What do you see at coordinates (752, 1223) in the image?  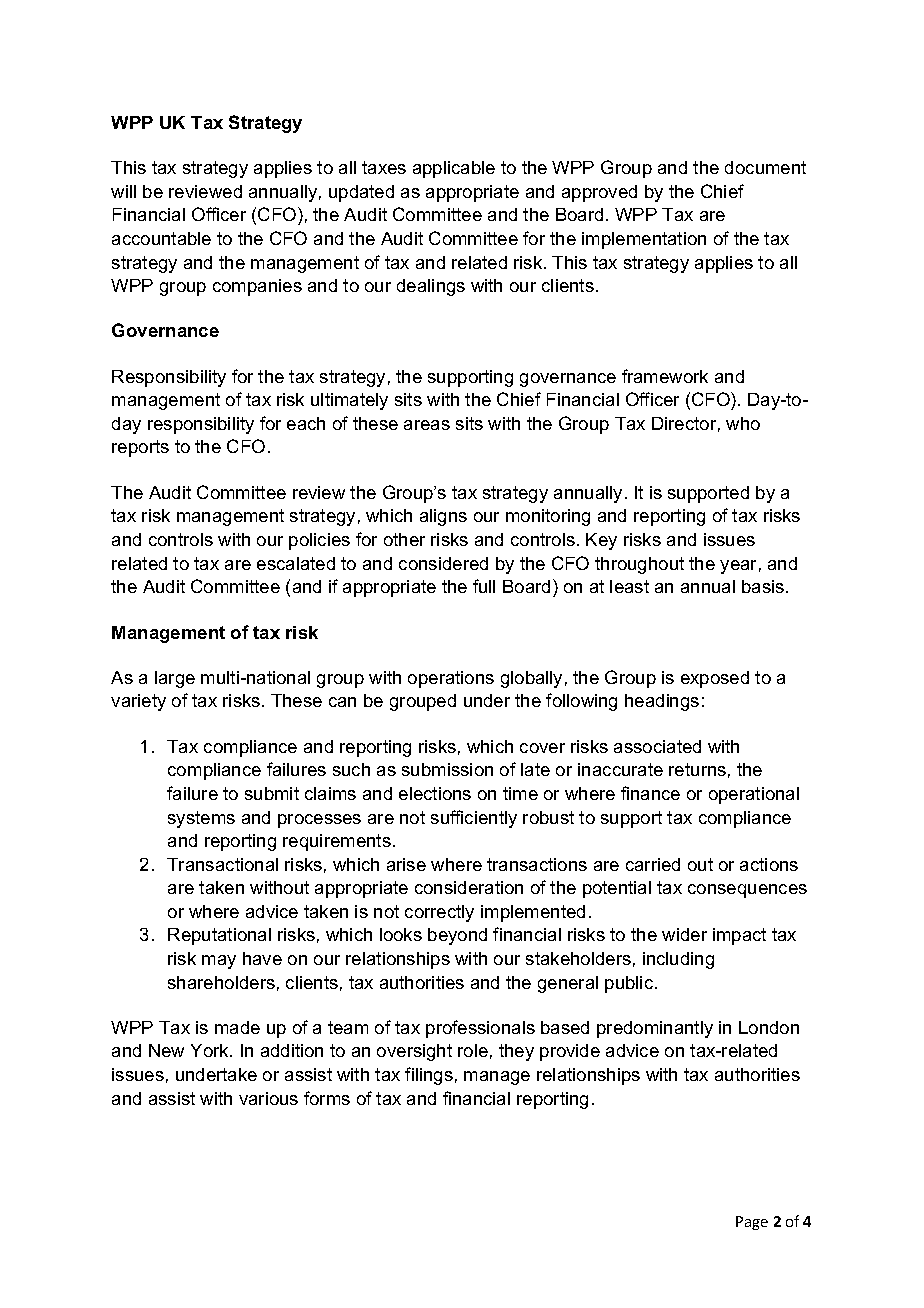 I see `Page` at bounding box center [752, 1223].
